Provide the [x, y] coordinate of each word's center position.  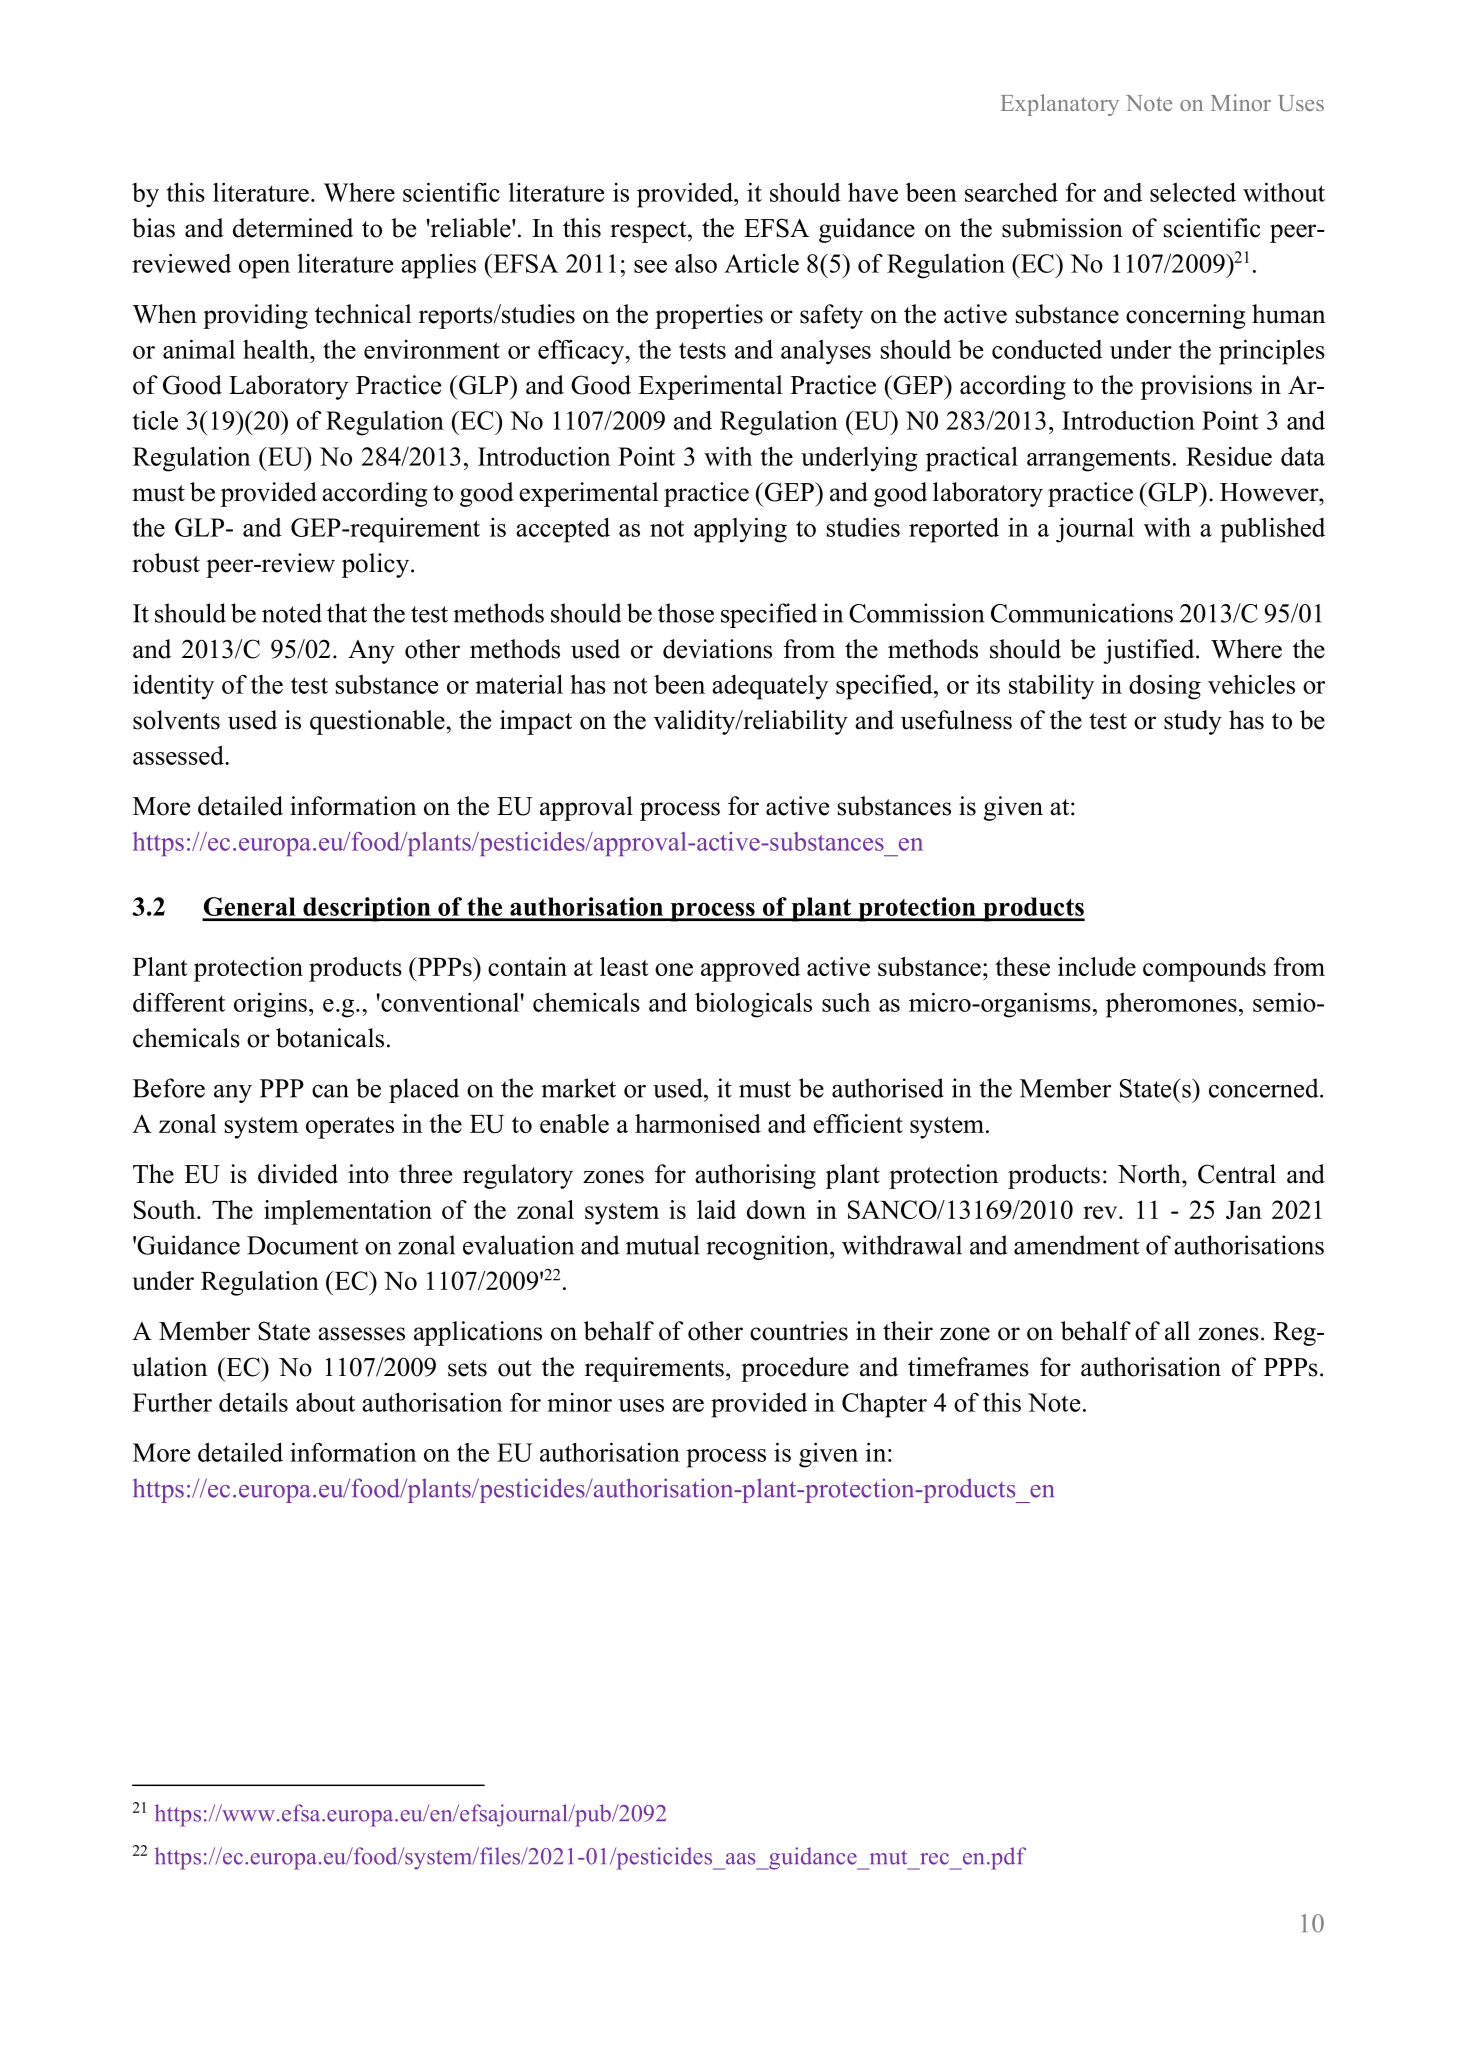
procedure [795, 1369]
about [325, 1402]
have [873, 192]
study [1193, 722]
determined [293, 228]
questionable [377, 722]
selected [1193, 192]
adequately [770, 687]
